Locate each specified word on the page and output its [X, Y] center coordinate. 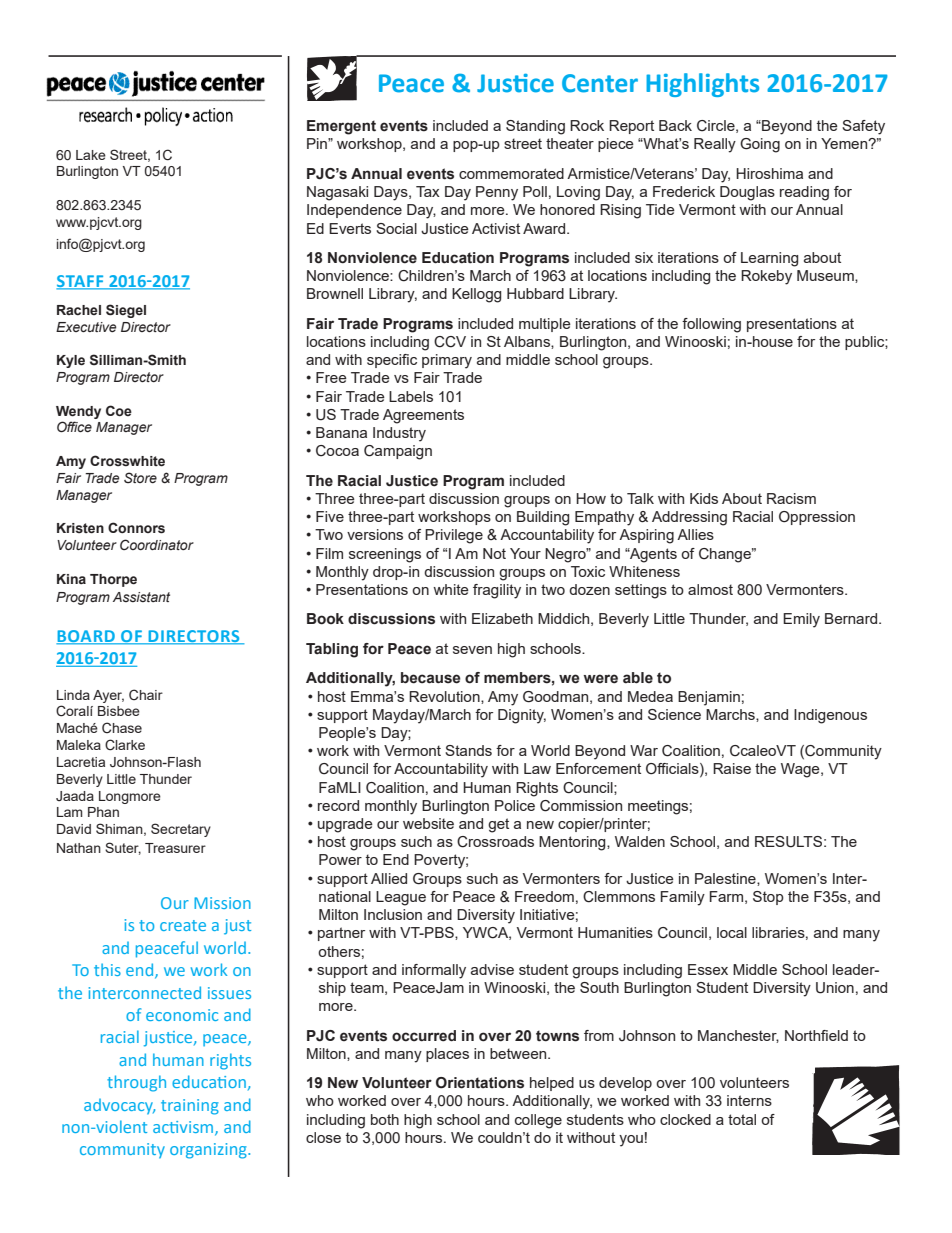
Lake [91, 155]
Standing [535, 127]
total [742, 1119]
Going [760, 145]
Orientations [480, 1083]
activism [184, 1128]
